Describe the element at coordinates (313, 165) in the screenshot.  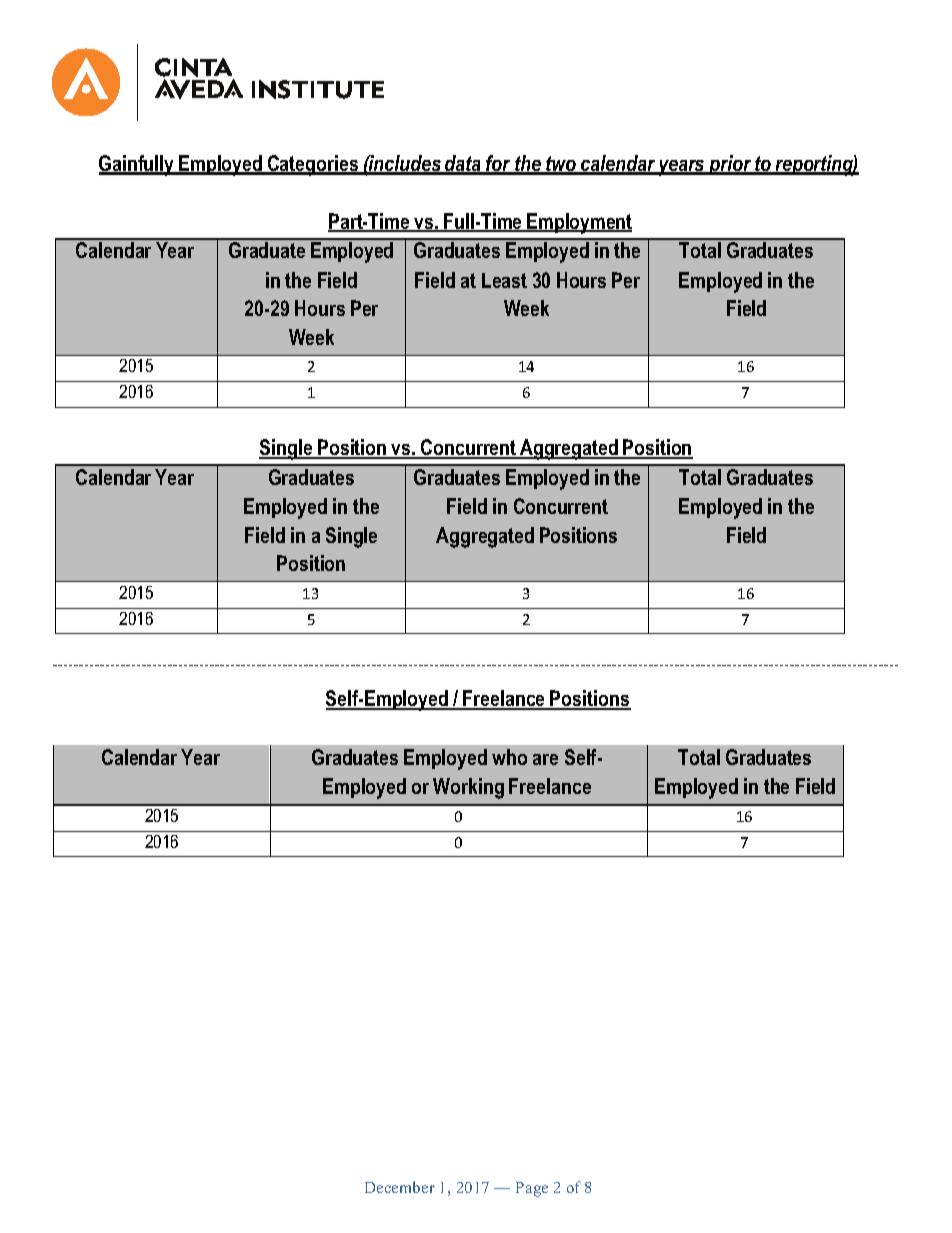
I see `Categories` at that location.
